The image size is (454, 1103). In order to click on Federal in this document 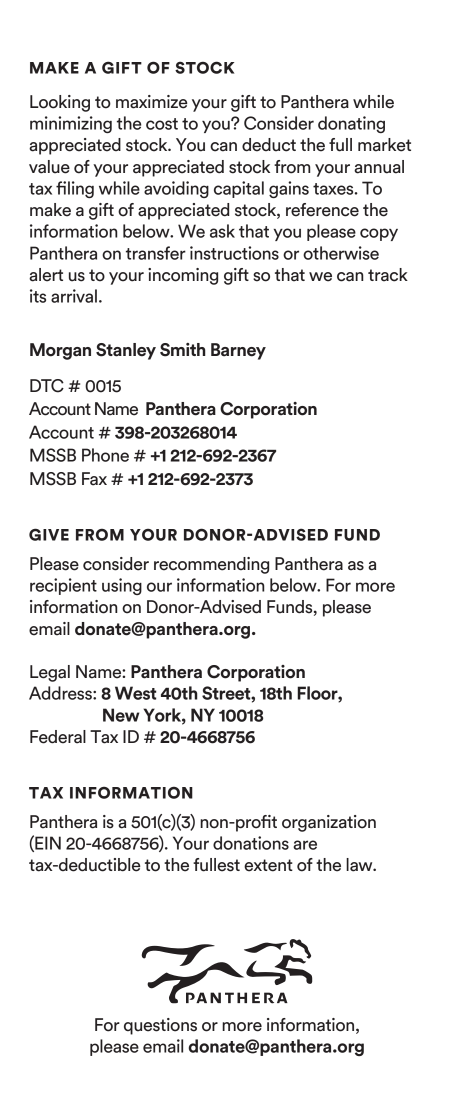, I will do `click(58, 737)`.
